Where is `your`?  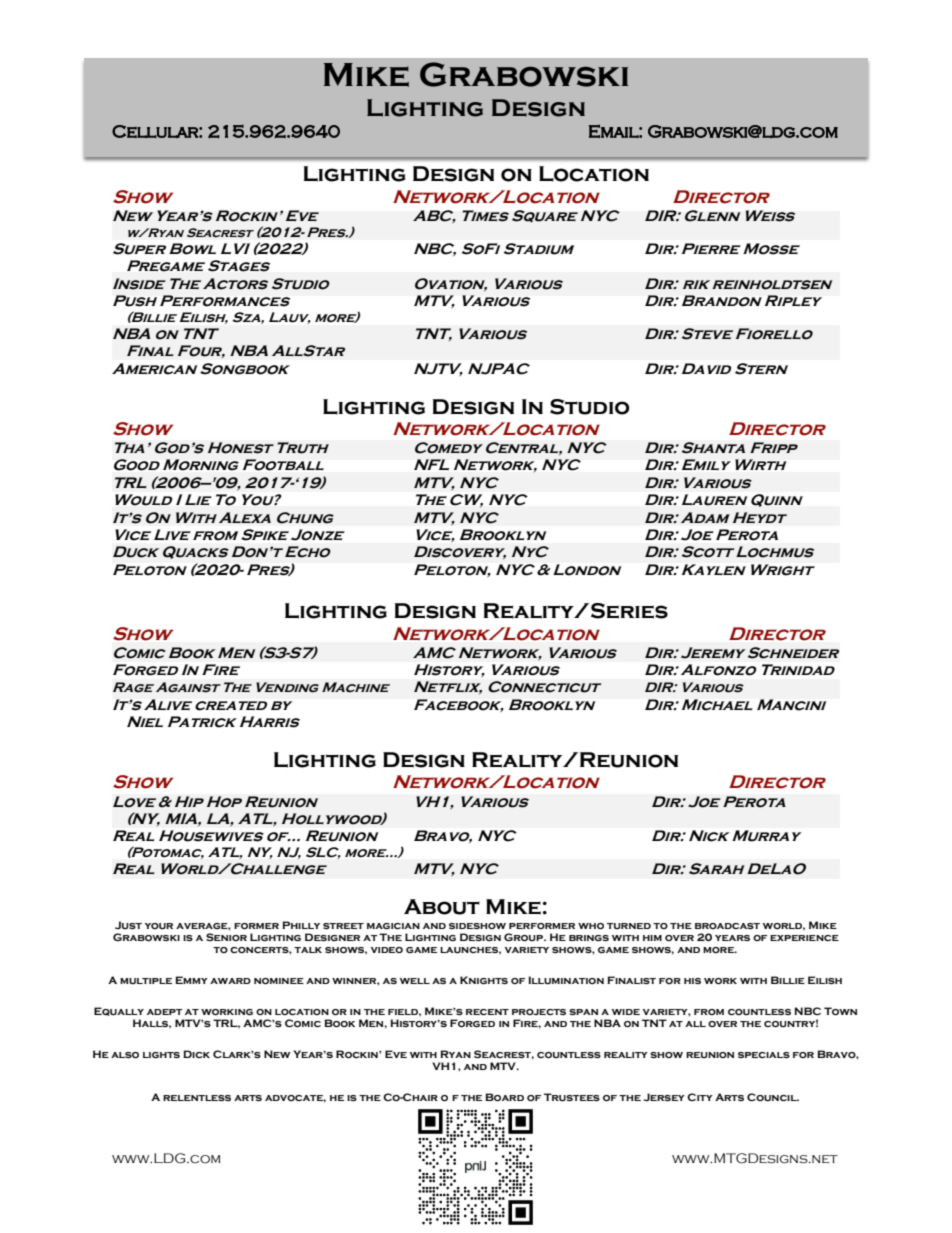
your is located at coordinates (159, 926).
